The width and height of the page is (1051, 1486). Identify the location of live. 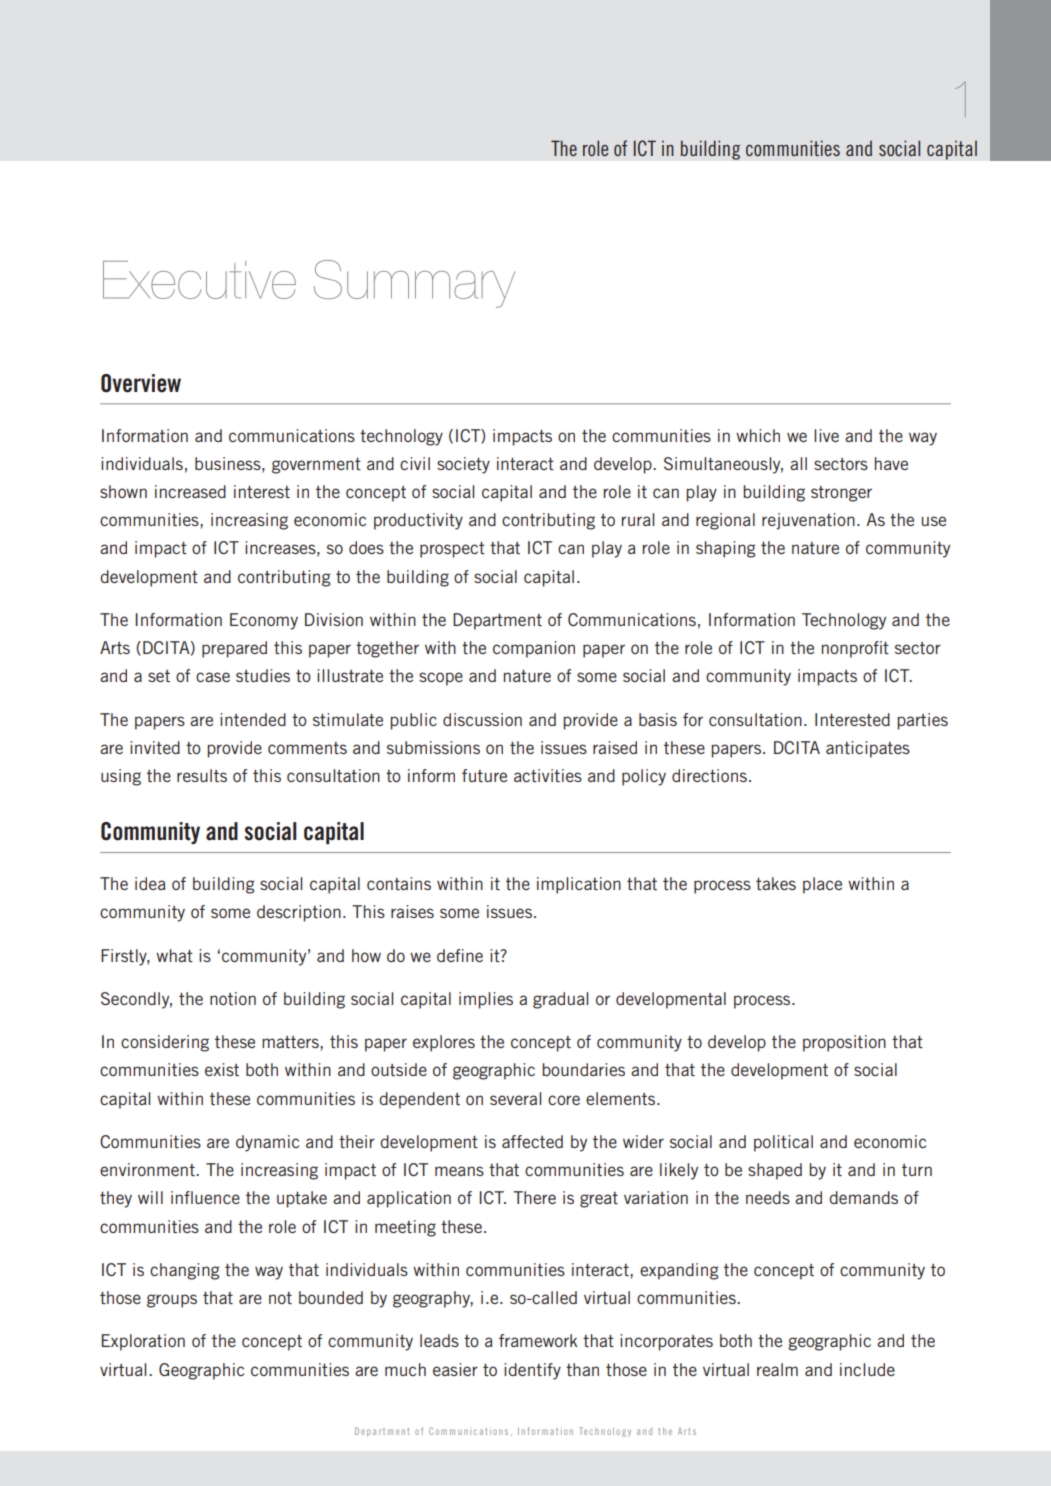
(826, 435).
